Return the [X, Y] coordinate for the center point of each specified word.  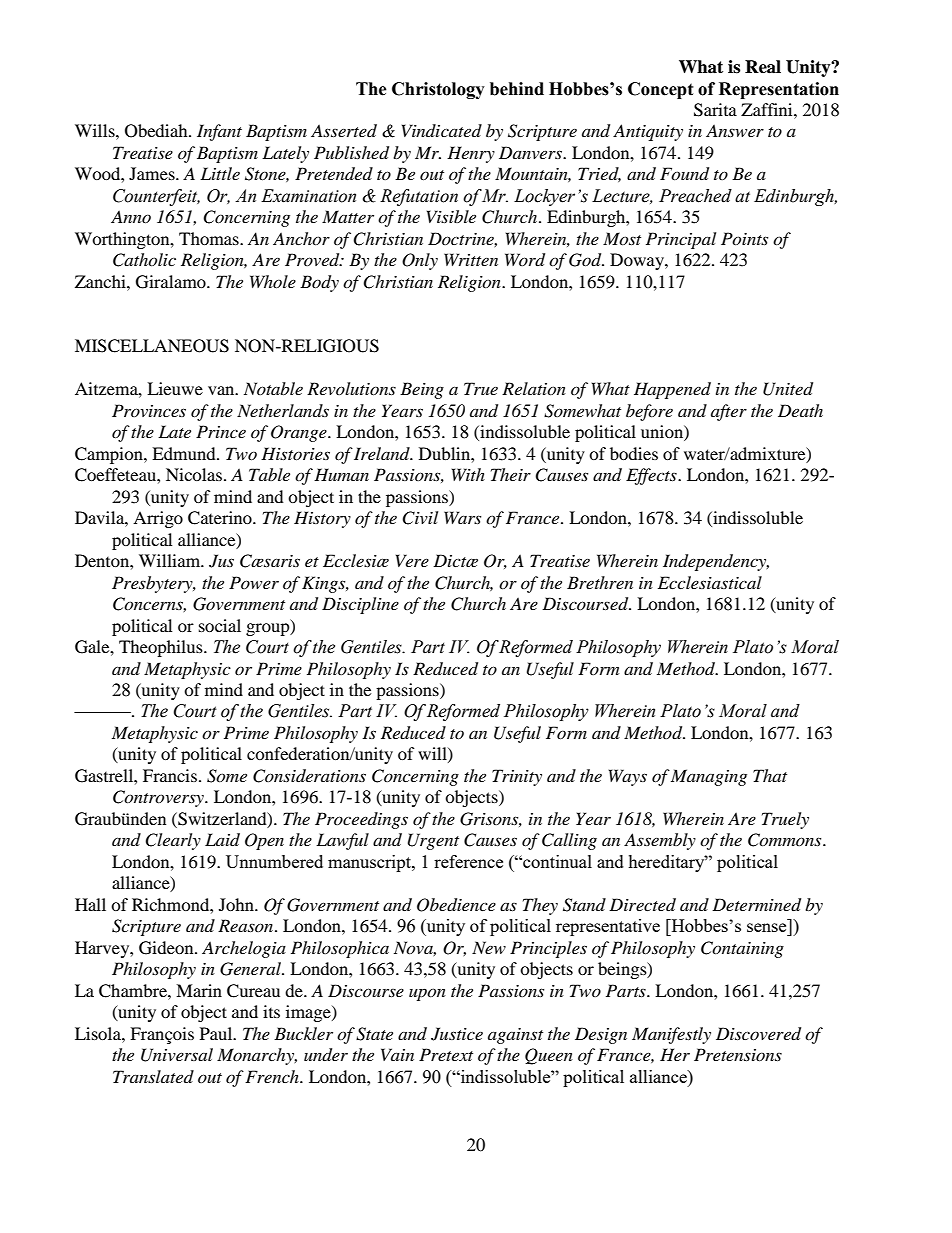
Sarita [715, 110]
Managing [709, 777]
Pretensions [738, 1054]
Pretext [446, 1054]
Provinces [149, 410]
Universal [177, 1055]
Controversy [159, 798]
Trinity [517, 777]
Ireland [383, 453]
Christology [438, 90]
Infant [219, 132]
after [729, 412]
